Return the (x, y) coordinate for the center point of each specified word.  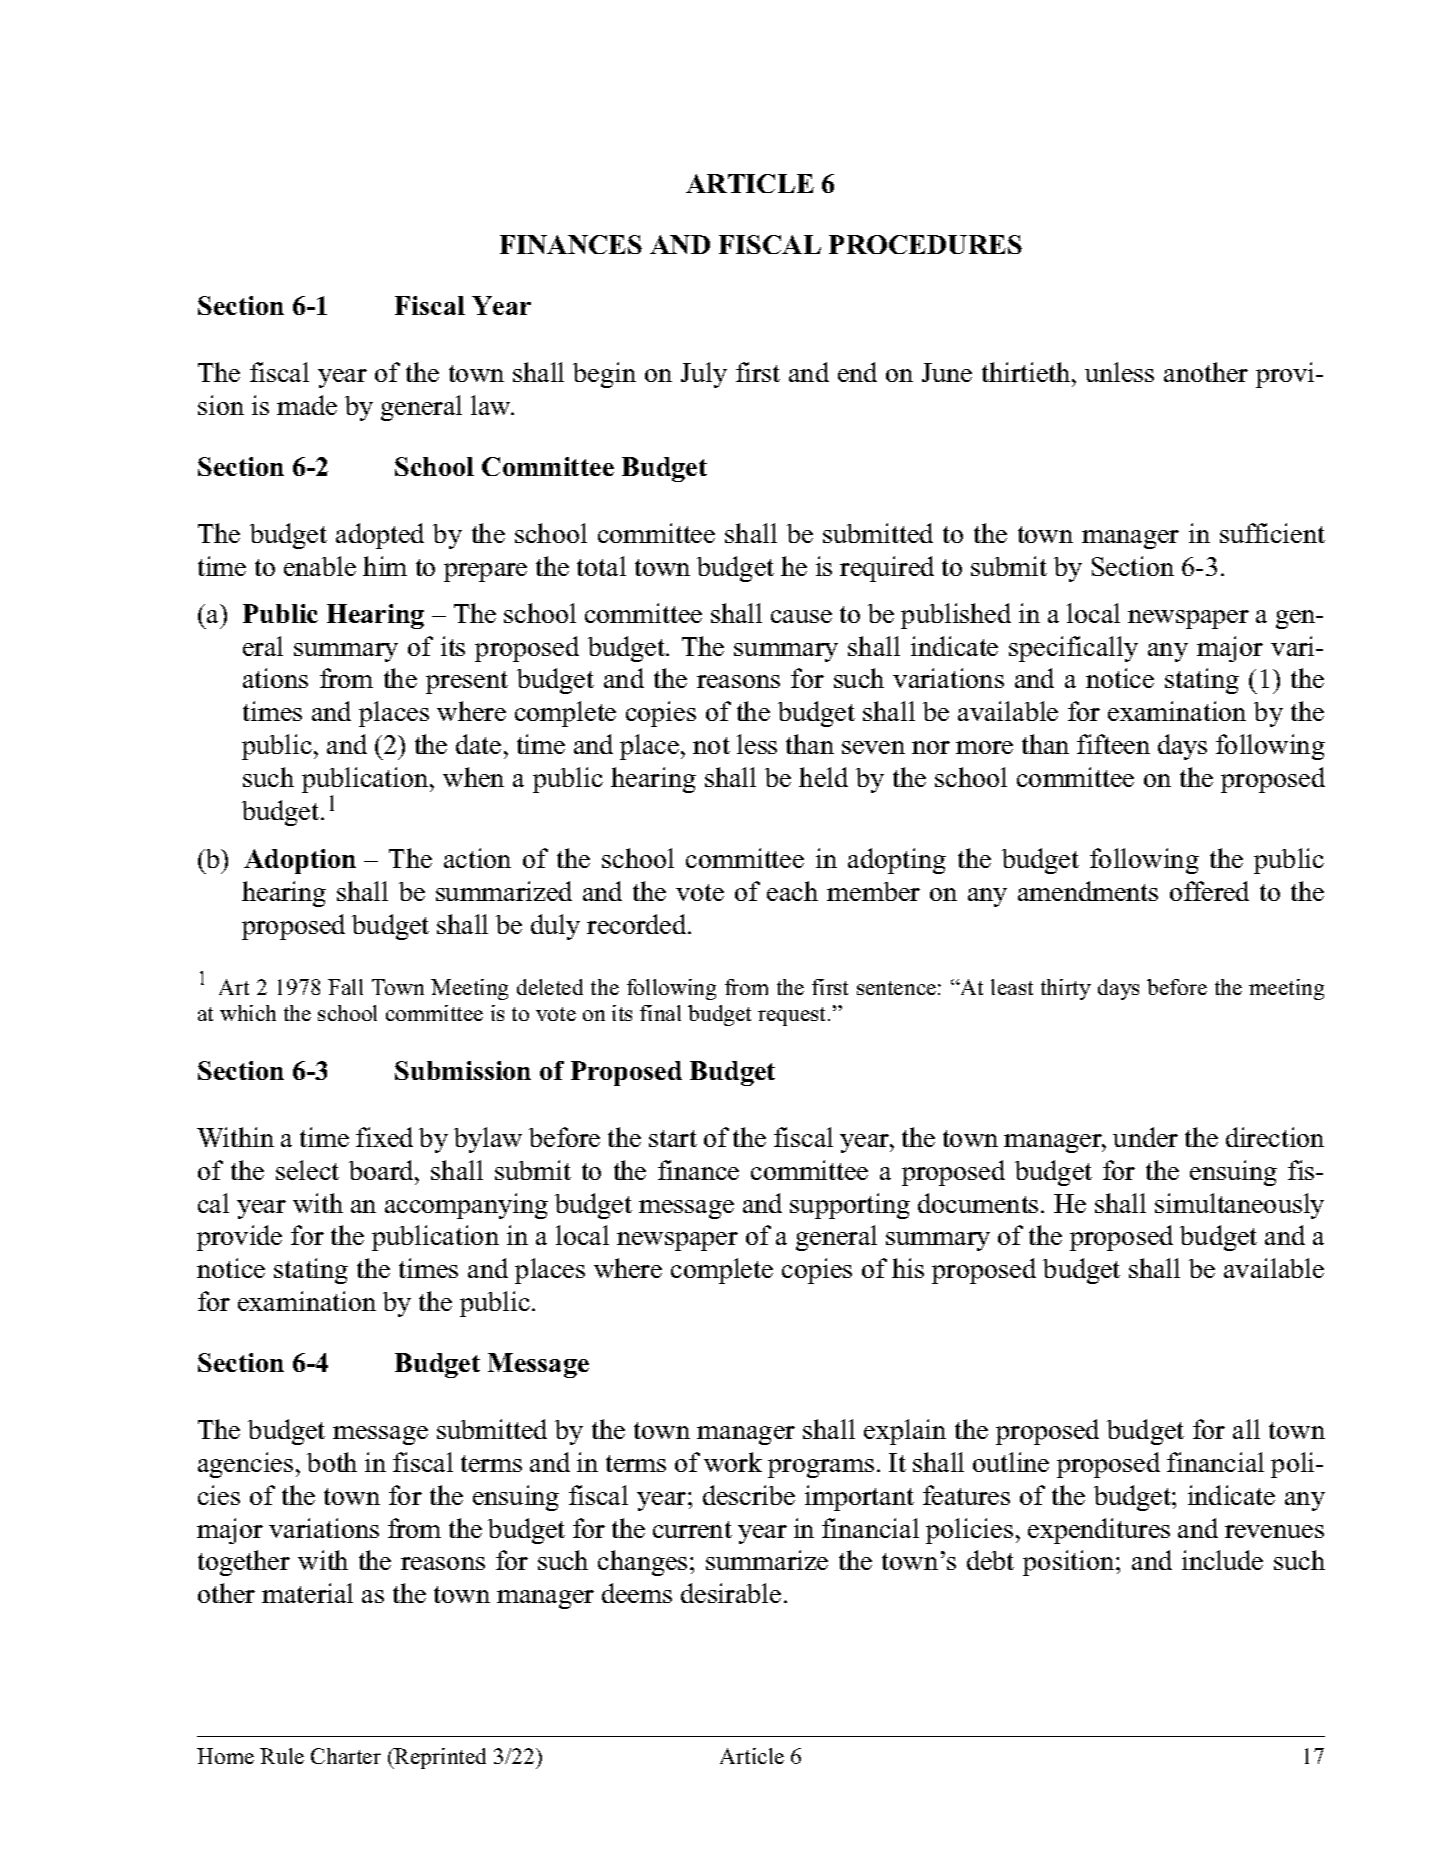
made (307, 405)
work (733, 1462)
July (704, 375)
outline (1011, 1462)
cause (801, 616)
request (793, 1016)
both (332, 1462)
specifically (1073, 649)
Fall (345, 987)
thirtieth (1027, 372)
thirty (1066, 989)
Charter (346, 1756)
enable (320, 566)
